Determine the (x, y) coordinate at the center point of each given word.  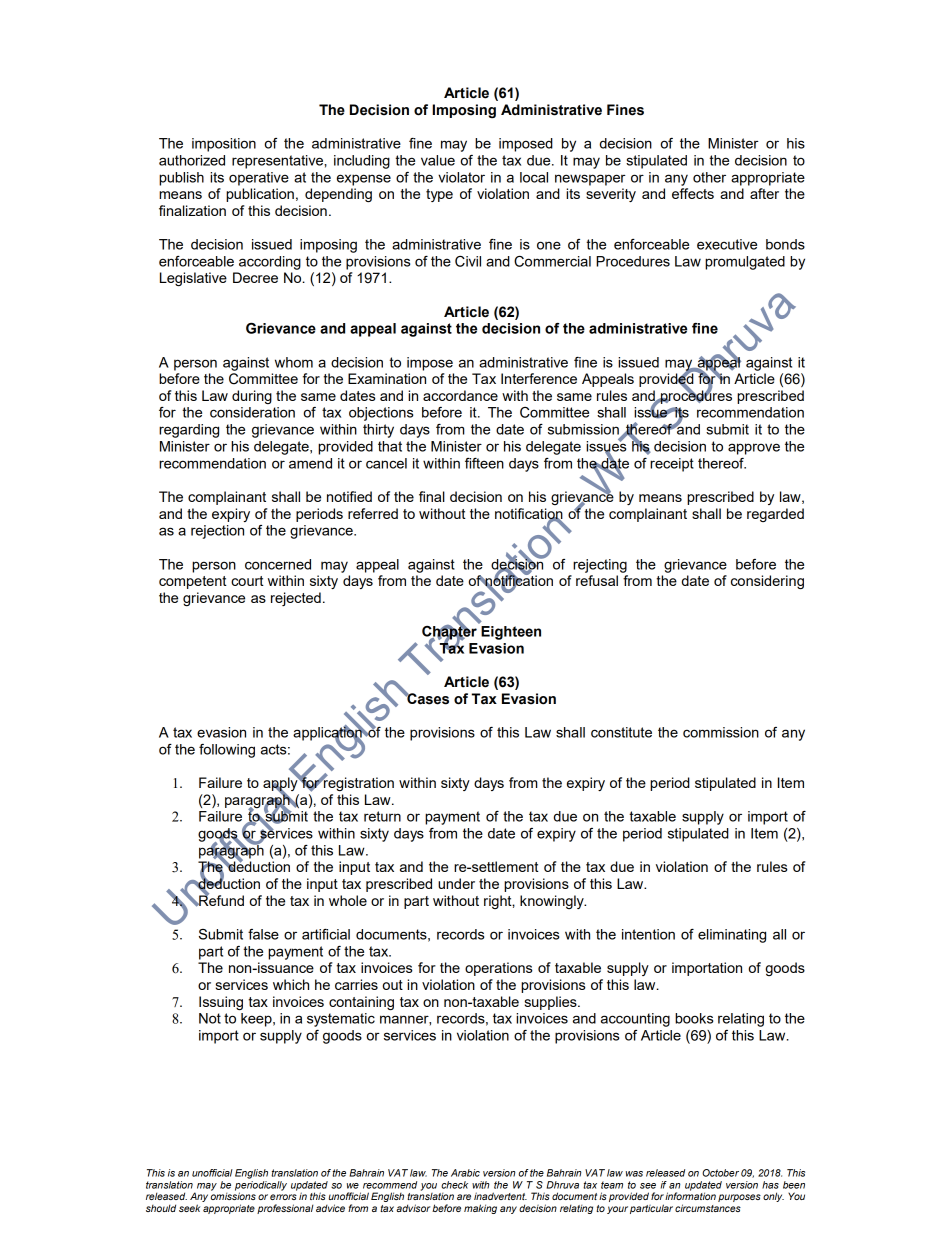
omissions (233, 1195)
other (709, 177)
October (720, 1173)
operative (259, 179)
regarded (775, 515)
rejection (217, 532)
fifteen (484, 463)
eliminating (732, 936)
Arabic (465, 1173)
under (456, 883)
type (439, 195)
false (263, 934)
